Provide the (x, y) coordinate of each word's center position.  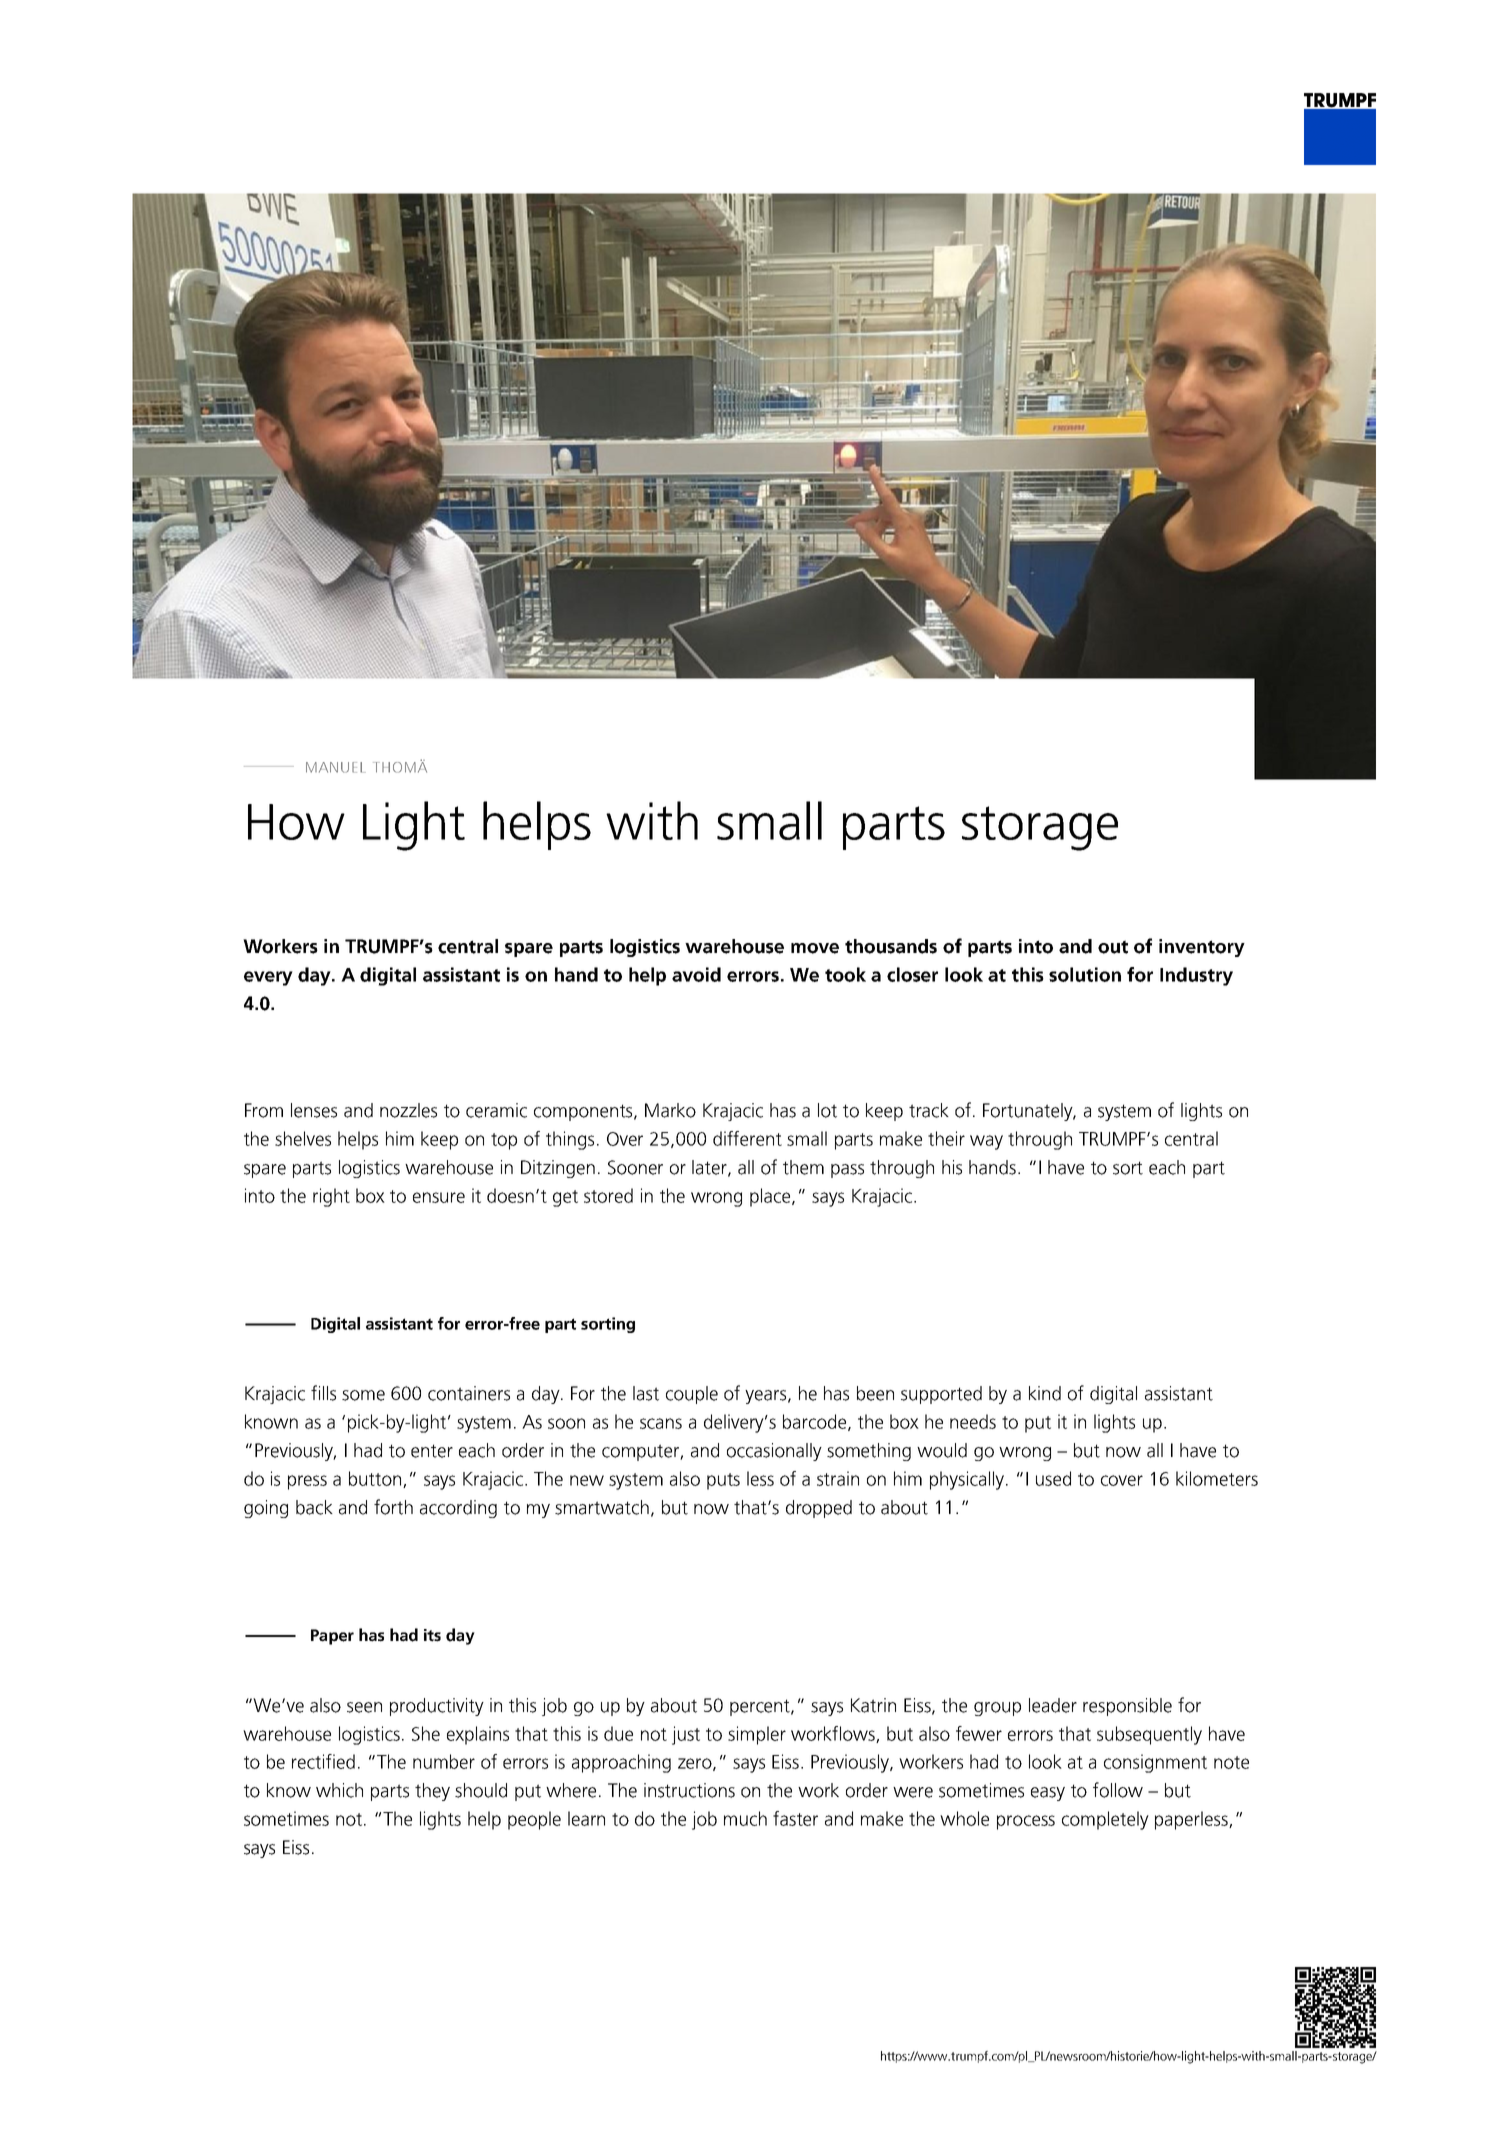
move (815, 948)
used (1053, 1478)
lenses (314, 1110)
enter (432, 1451)
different (747, 1138)
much (745, 1818)
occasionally (774, 1452)
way (986, 1142)
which (339, 1790)
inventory (1202, 948)
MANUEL (336, 767)
